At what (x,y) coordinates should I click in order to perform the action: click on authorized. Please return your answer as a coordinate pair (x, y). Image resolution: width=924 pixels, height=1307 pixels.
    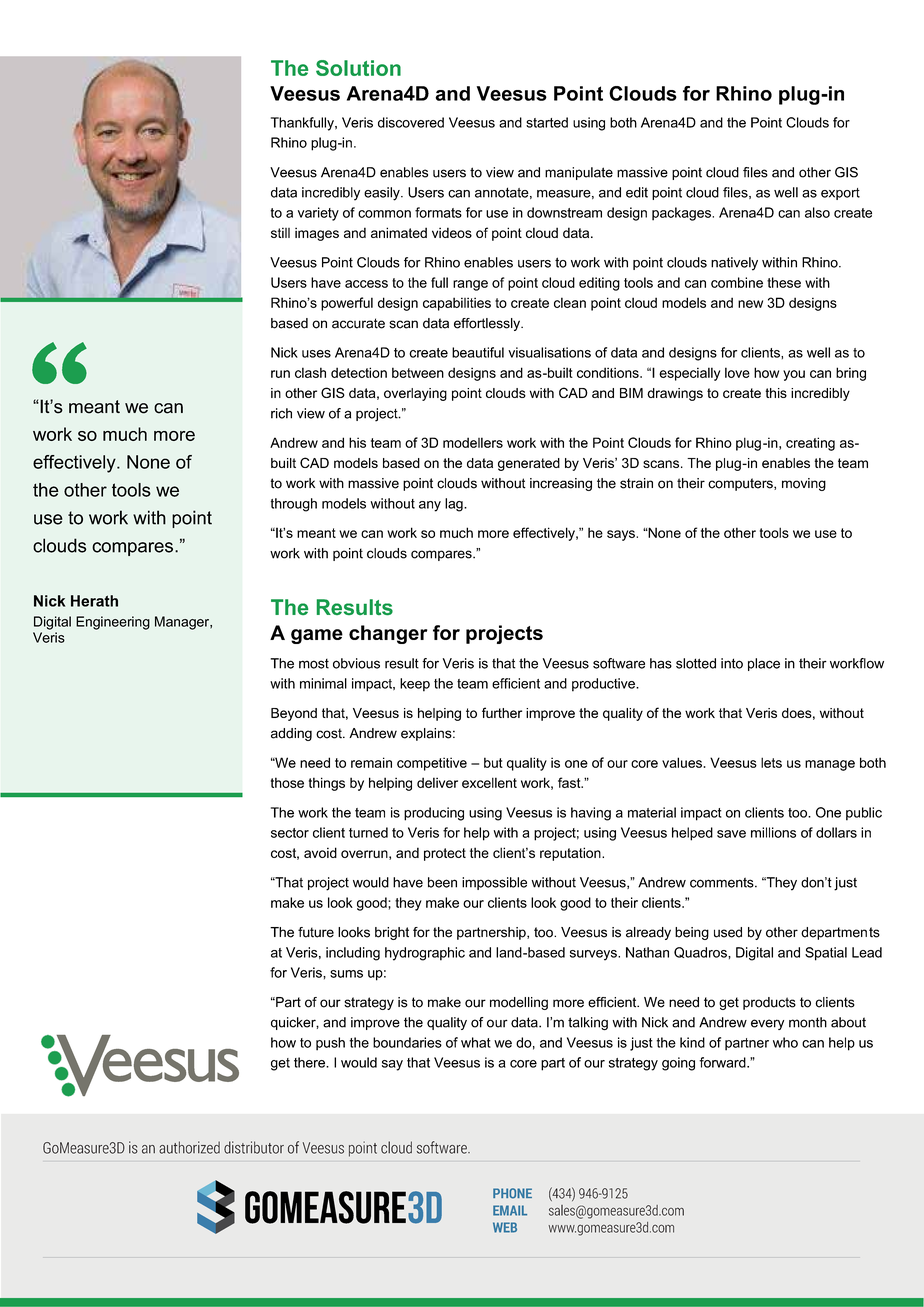
    Looking at the image, I should click on (189, 1147).
